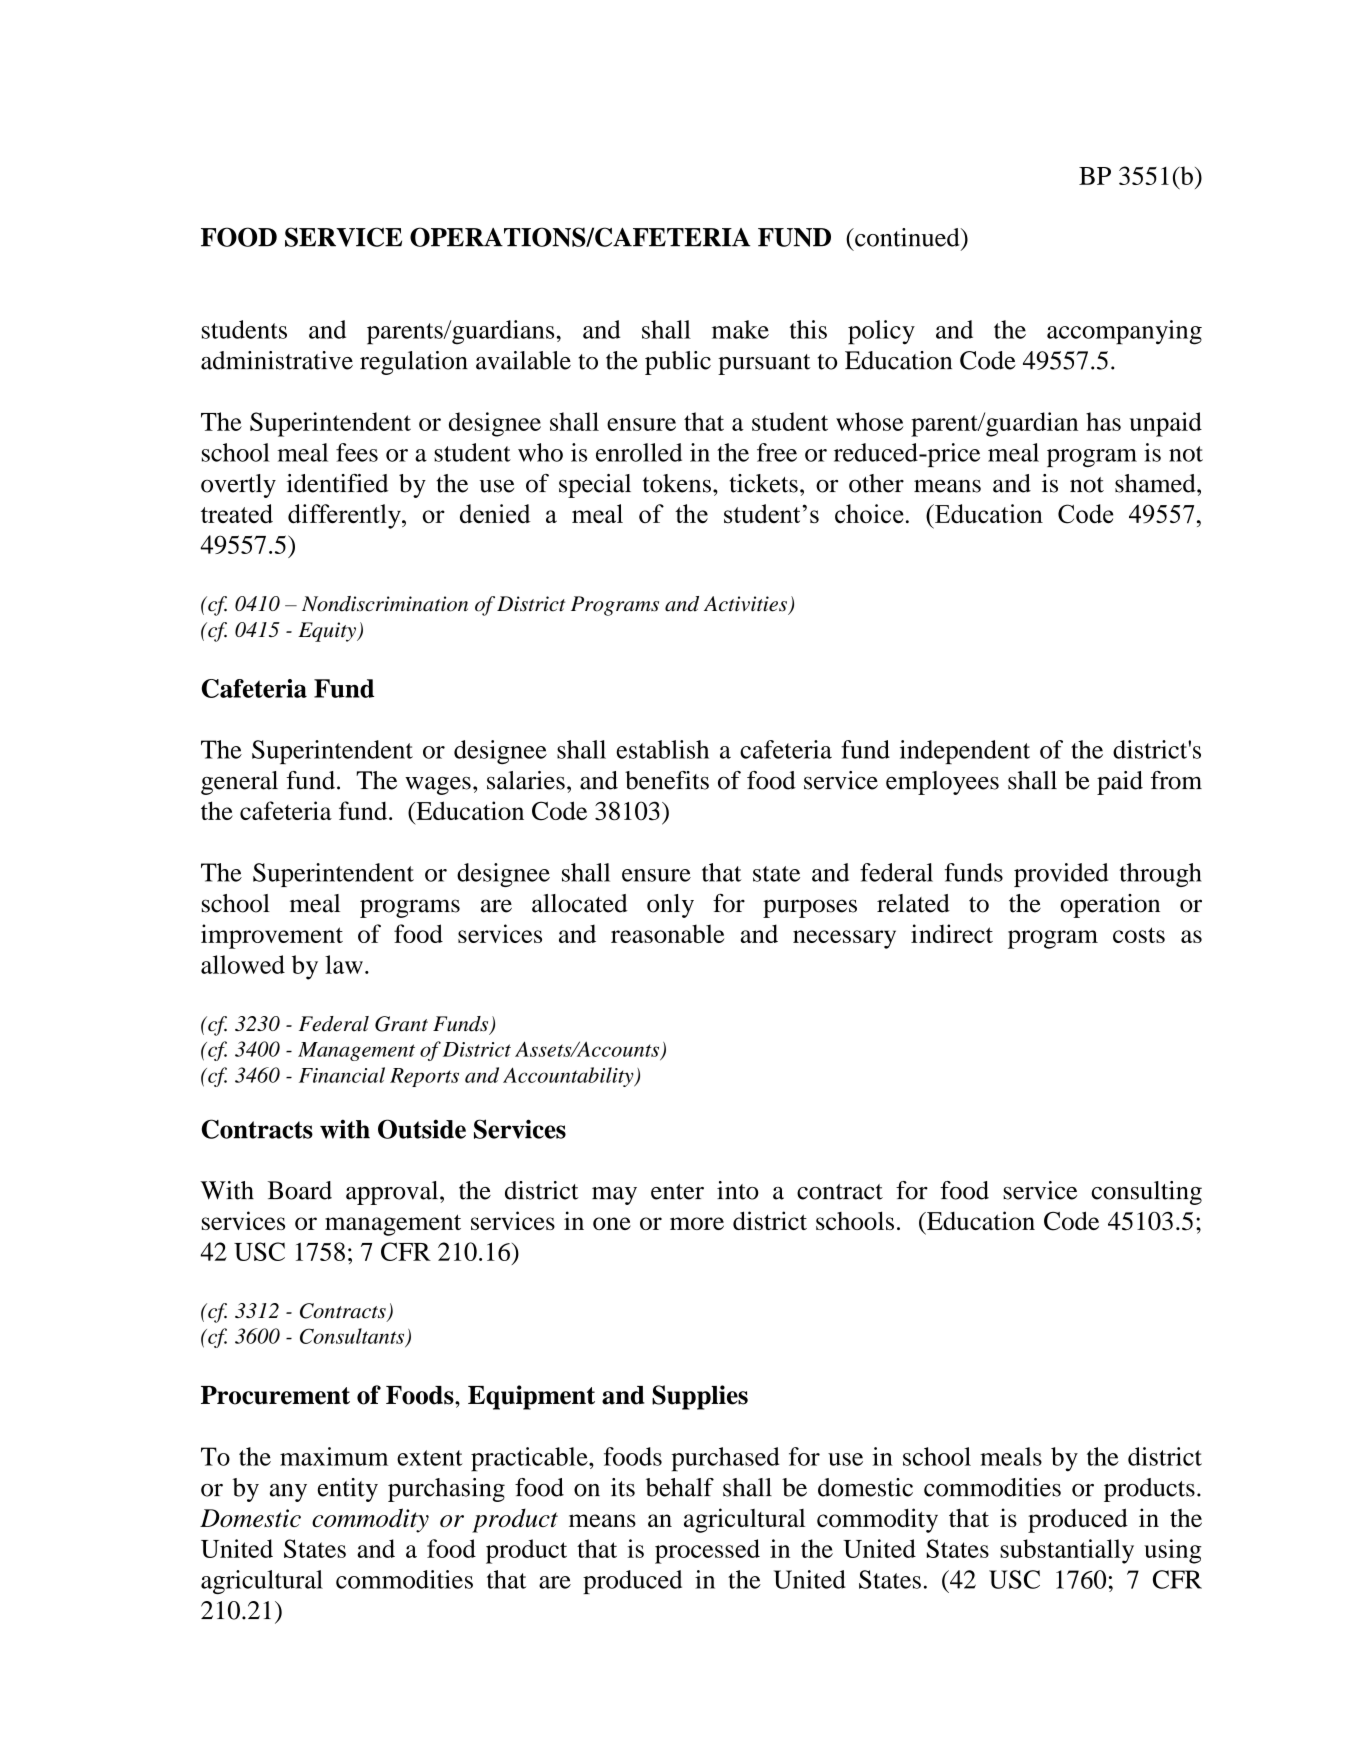 The width and height of the screenshot is (1363, 1764). I want to click on entity, so click(348, 1490).
